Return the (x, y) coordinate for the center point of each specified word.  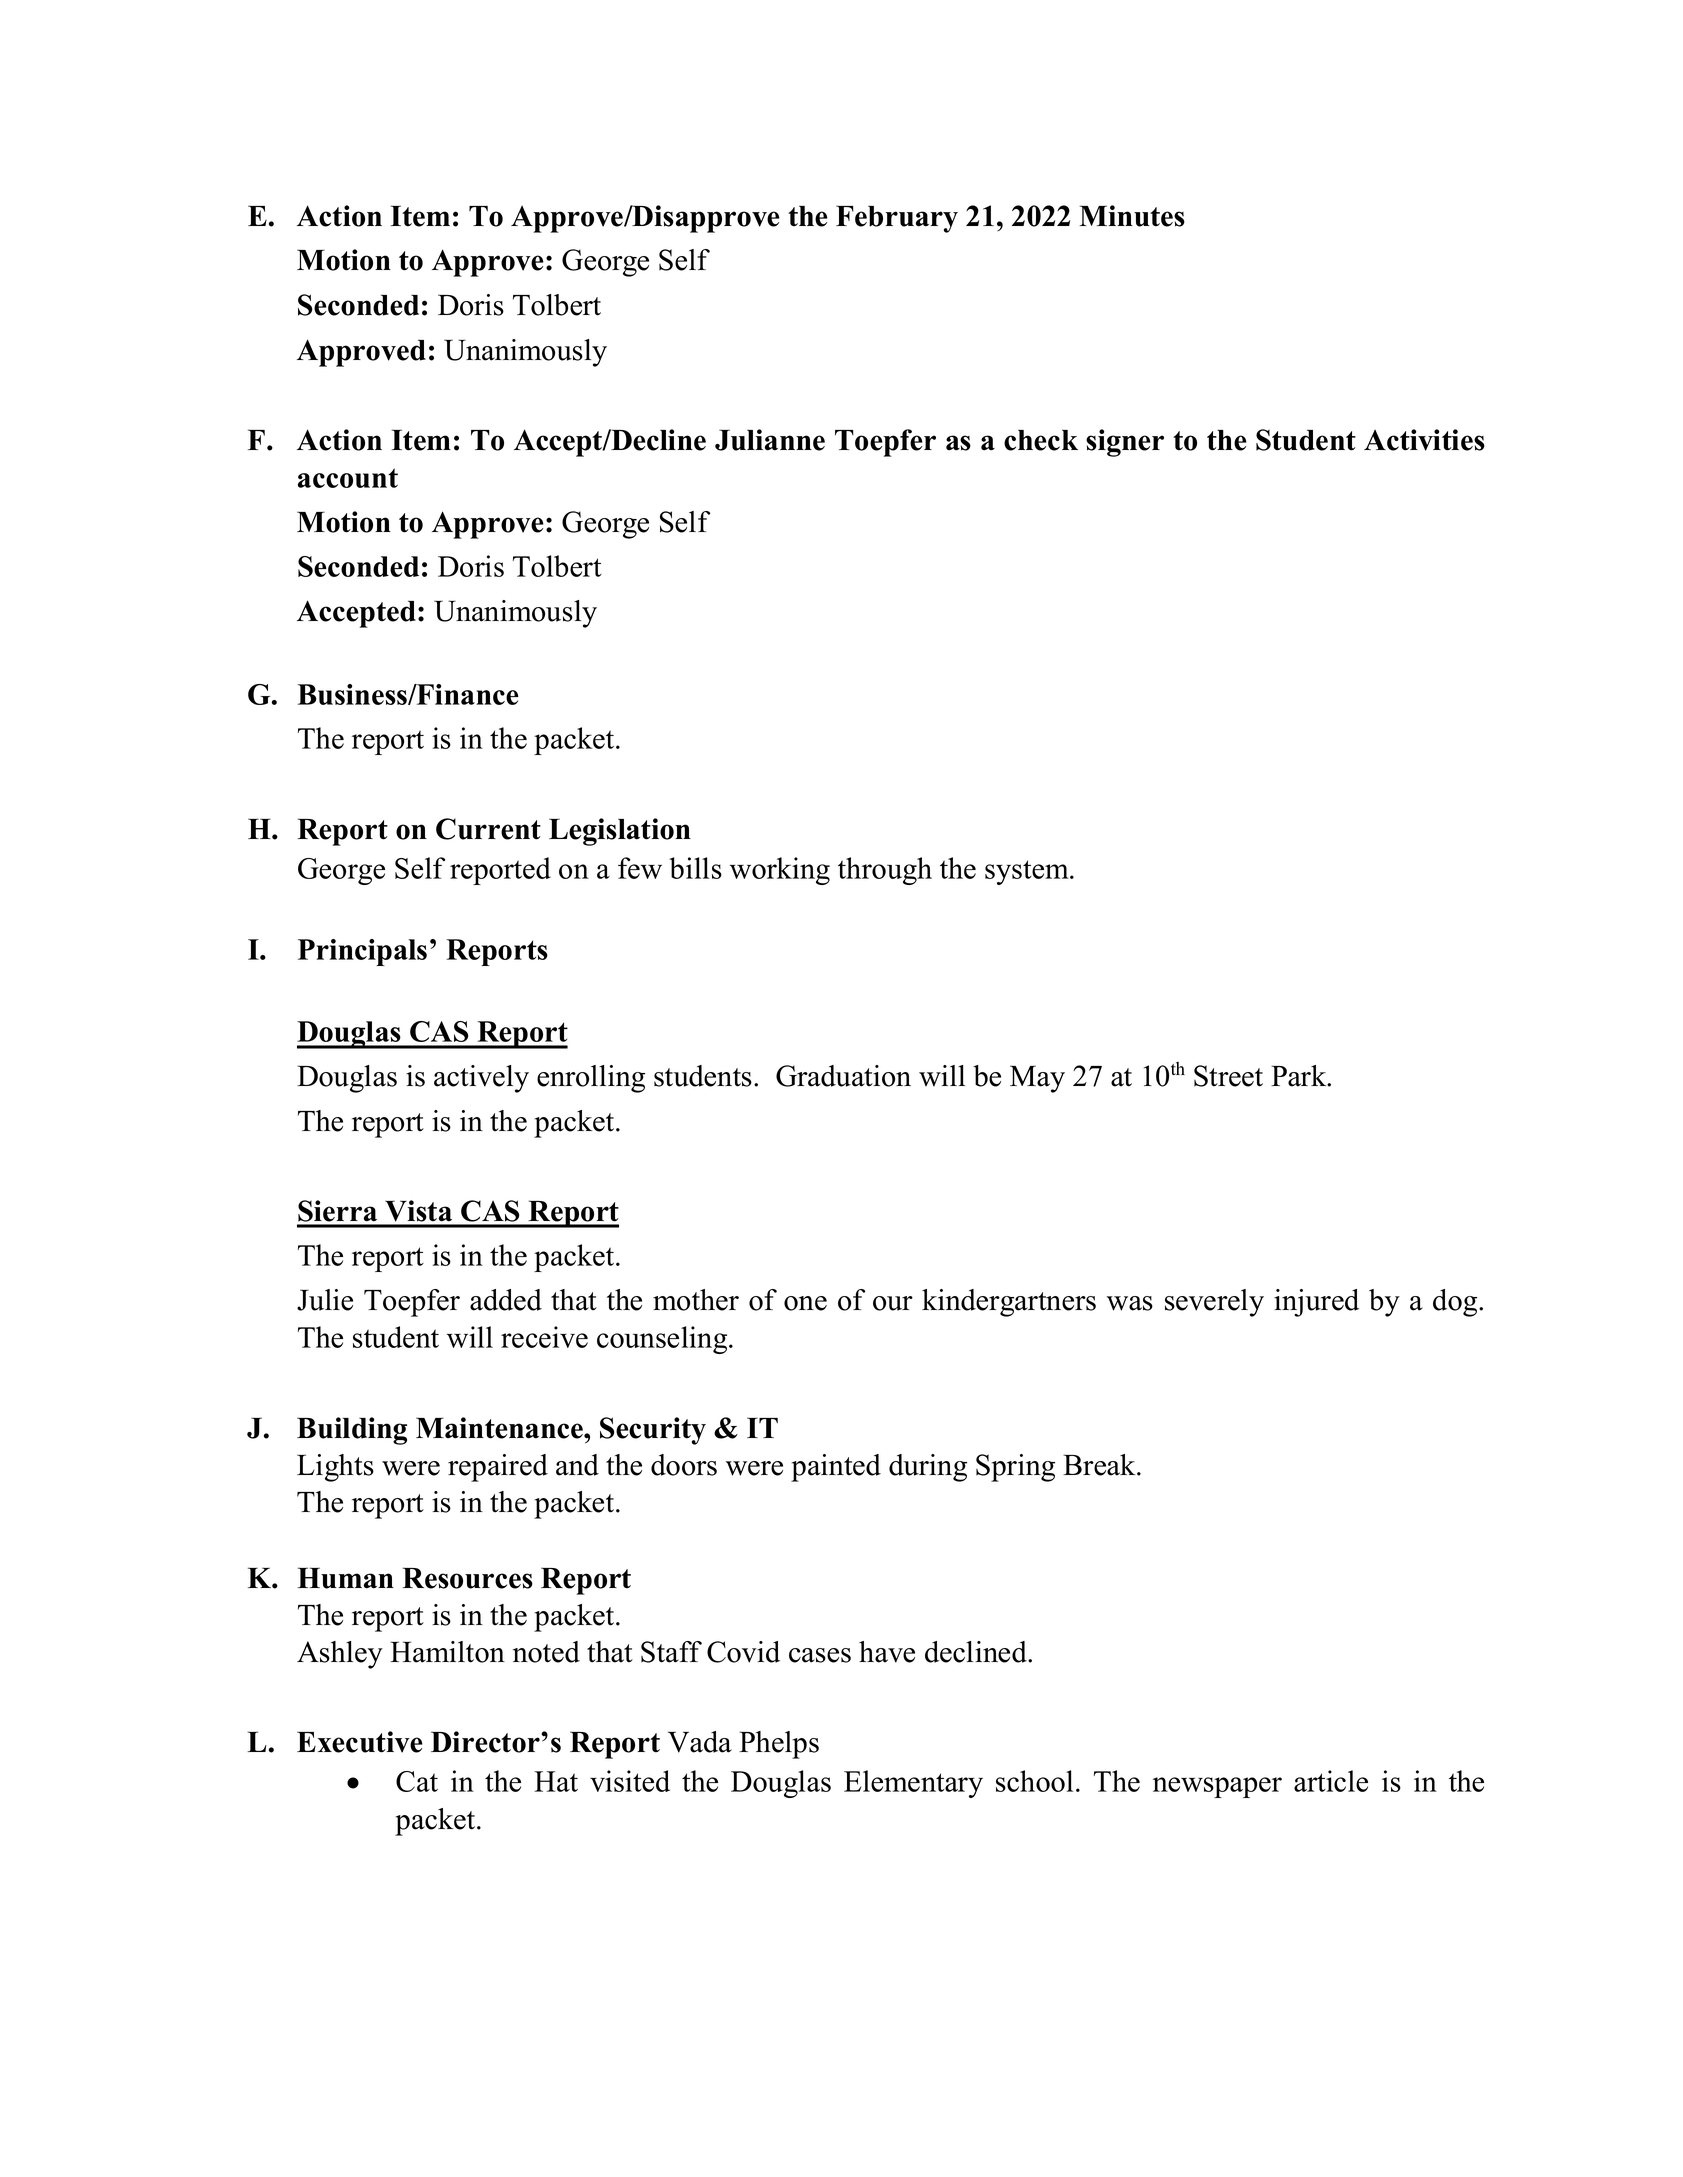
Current (488, 829)
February (897, 219)
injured (1316, 1303)
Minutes (1132, 216)
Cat (417, 1781)
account (348, 478)
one (805, 1303)
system (1028, 872)
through (885, 871)
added (506, 1300)
